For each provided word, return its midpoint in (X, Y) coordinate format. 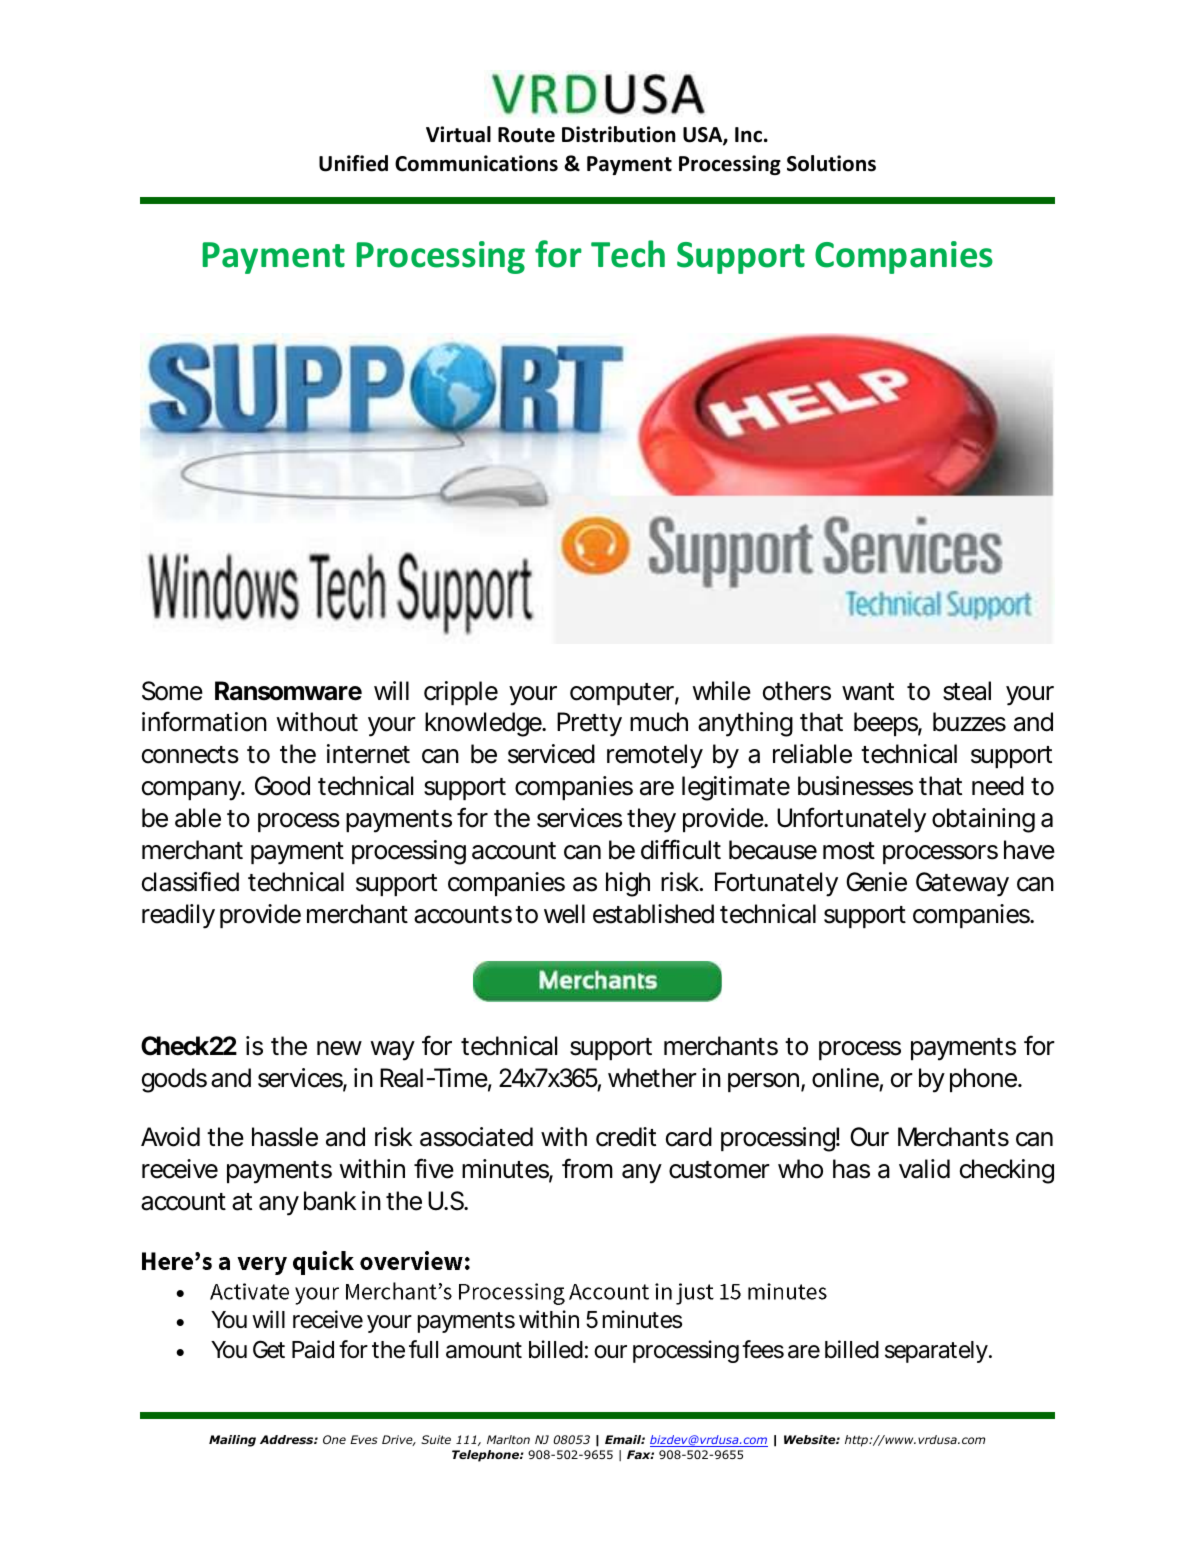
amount (484, 1350)
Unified (353, 163)
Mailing (232, 1441)
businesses (855, 786)
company (192, 791)
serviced (551, 754)
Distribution (618, 134)
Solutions (831, 163)
